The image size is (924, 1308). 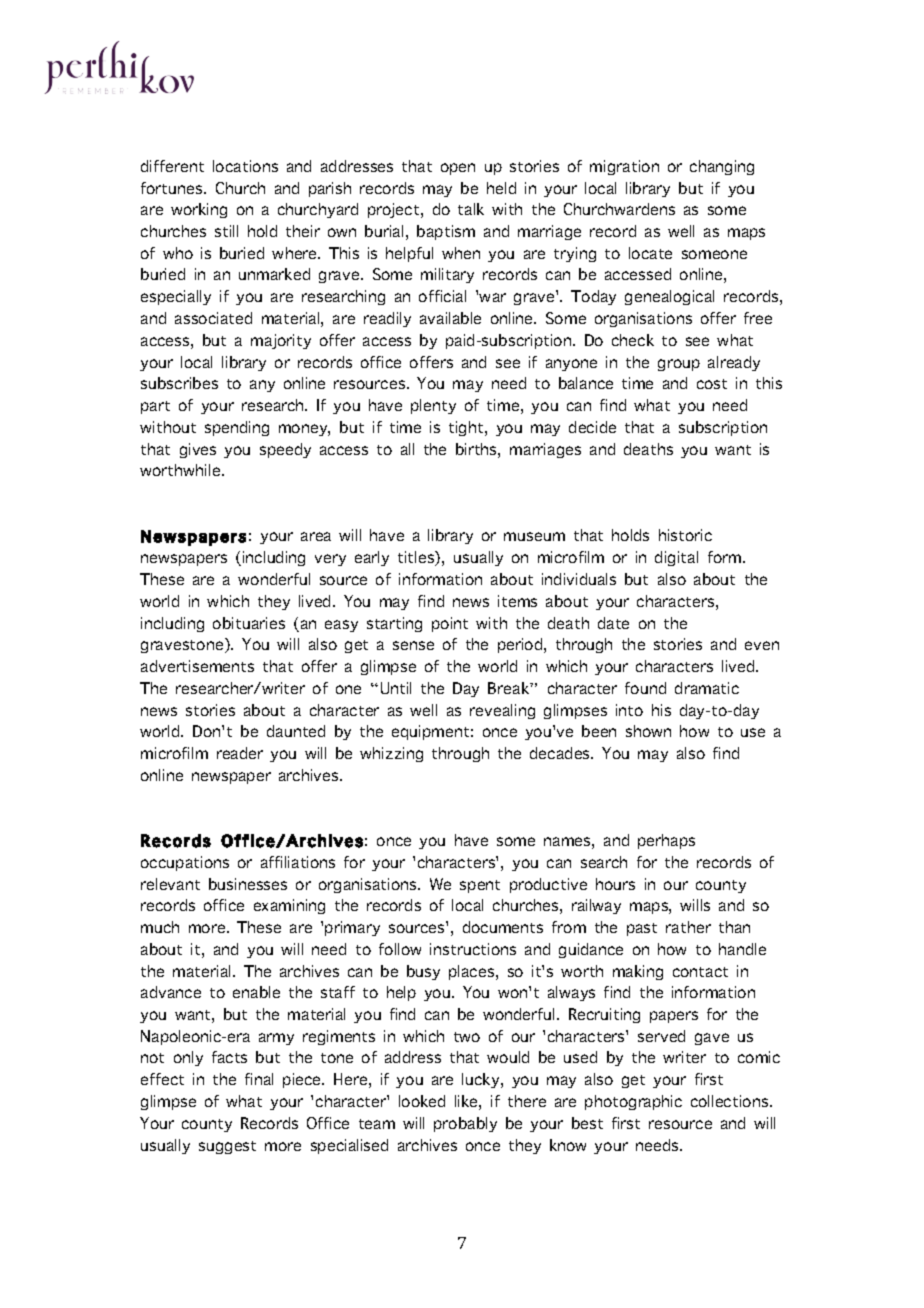 What do you see at coordinates (471, 209) in the screenshot?
I see `talk` at bounding box center [471, 209].
